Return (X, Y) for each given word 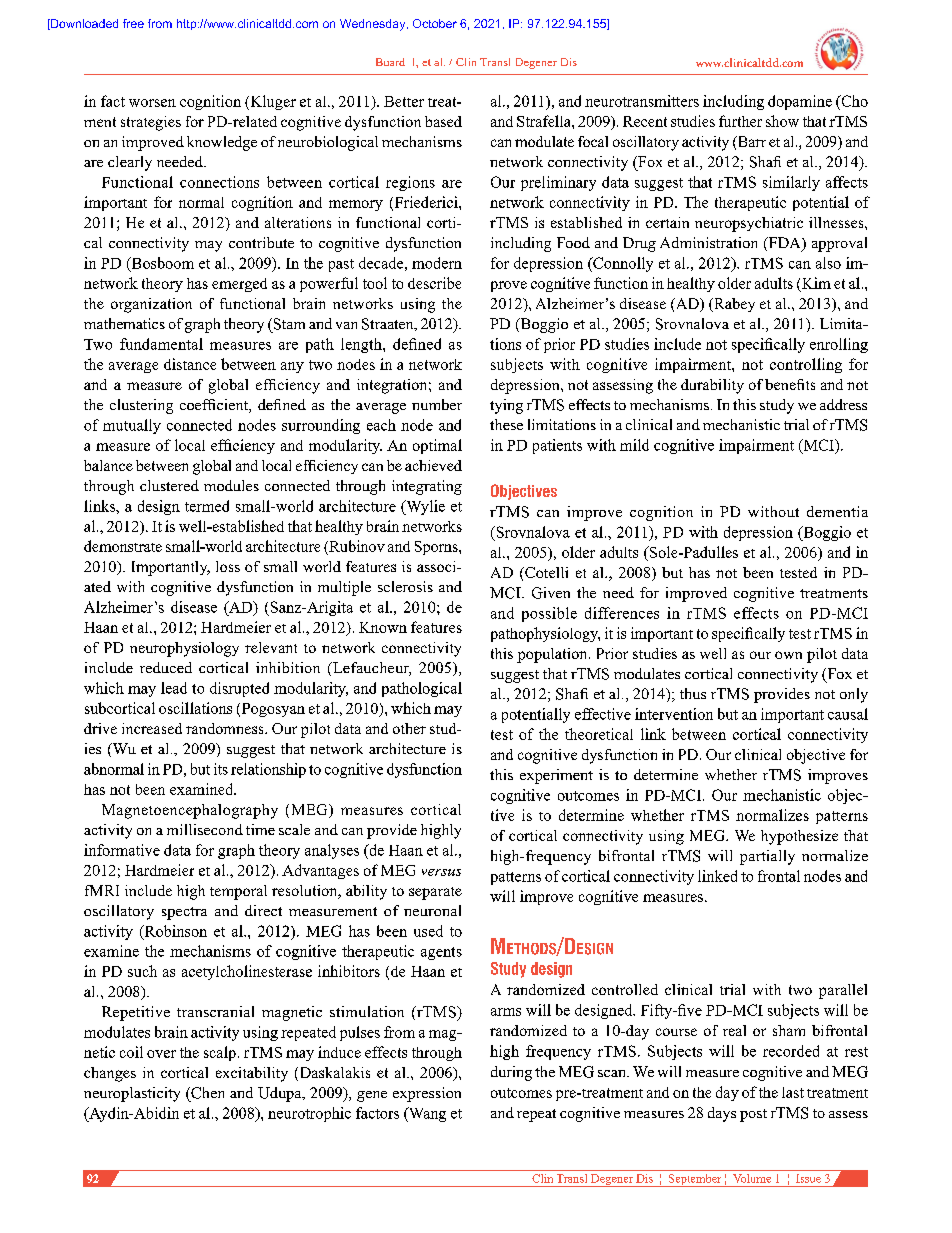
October (435, 23)
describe (434, 283)
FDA (784, 244)
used (428, 931)
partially (767, 857)
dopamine (800, 102)
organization (151, 305)
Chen (206, 1093)
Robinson (174, 932)
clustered (169, 485)
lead (174, 688)
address (843, 404)
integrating (427, 487)
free (133, 23)
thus (693, 693)
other (409, 728)
